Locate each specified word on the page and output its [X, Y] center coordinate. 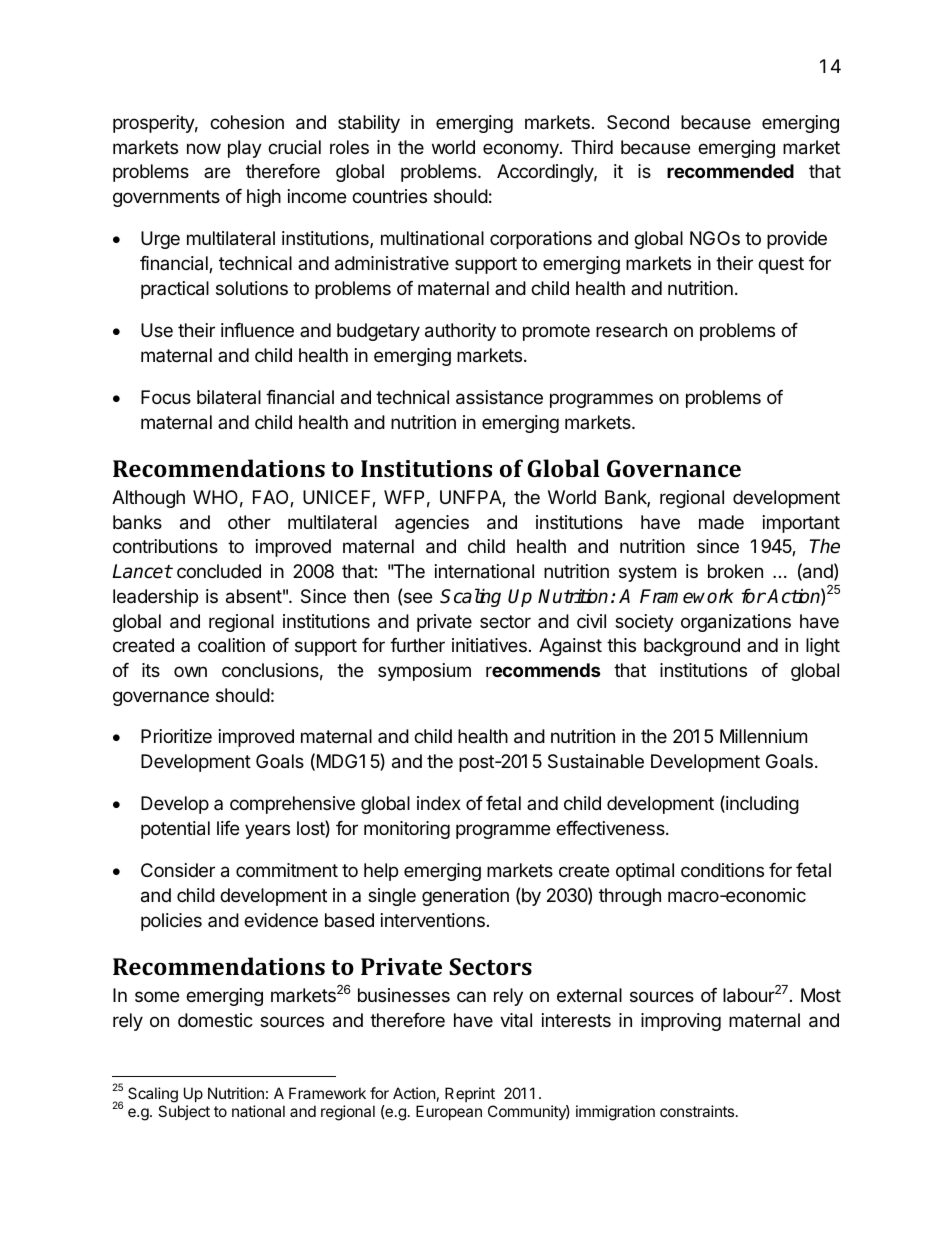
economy [522, 150]
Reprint [470, 1094]
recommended [730, 171]
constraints [698, 1111]
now [204, 148]
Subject [184, 1112]
